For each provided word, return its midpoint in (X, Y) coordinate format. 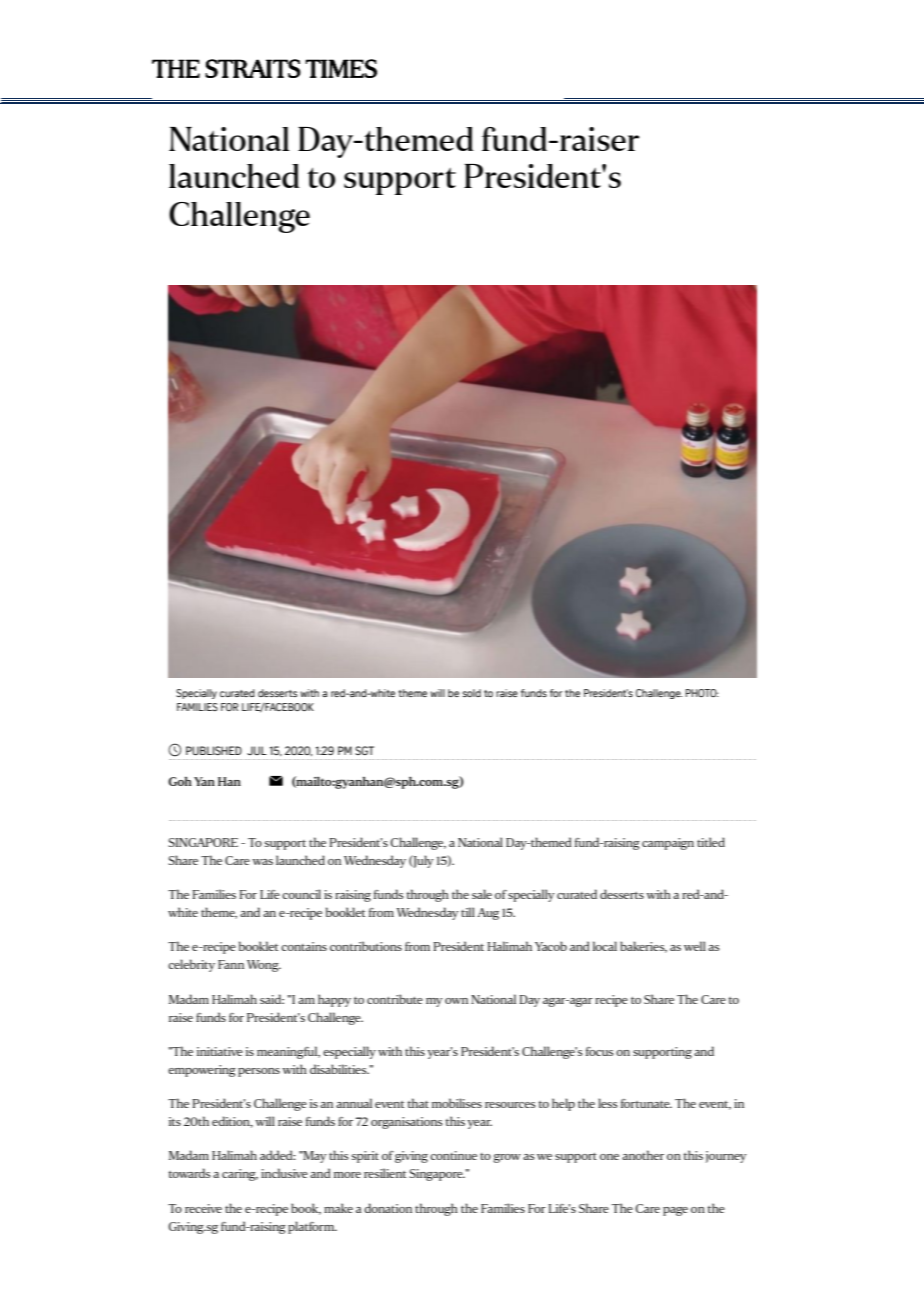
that (418, 1103)
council (301, 894)
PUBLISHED (214, 750)
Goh (180, 781)
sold (472, 693)
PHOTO (702, 693)
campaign (668, 844)
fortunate (646, 1103)
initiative (220, 1051)
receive (203, 1208)
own (456, 1001)
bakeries (643, 947)
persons (259, 1072)
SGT (364, 750)
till (468, 912)
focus (600, 1051)
